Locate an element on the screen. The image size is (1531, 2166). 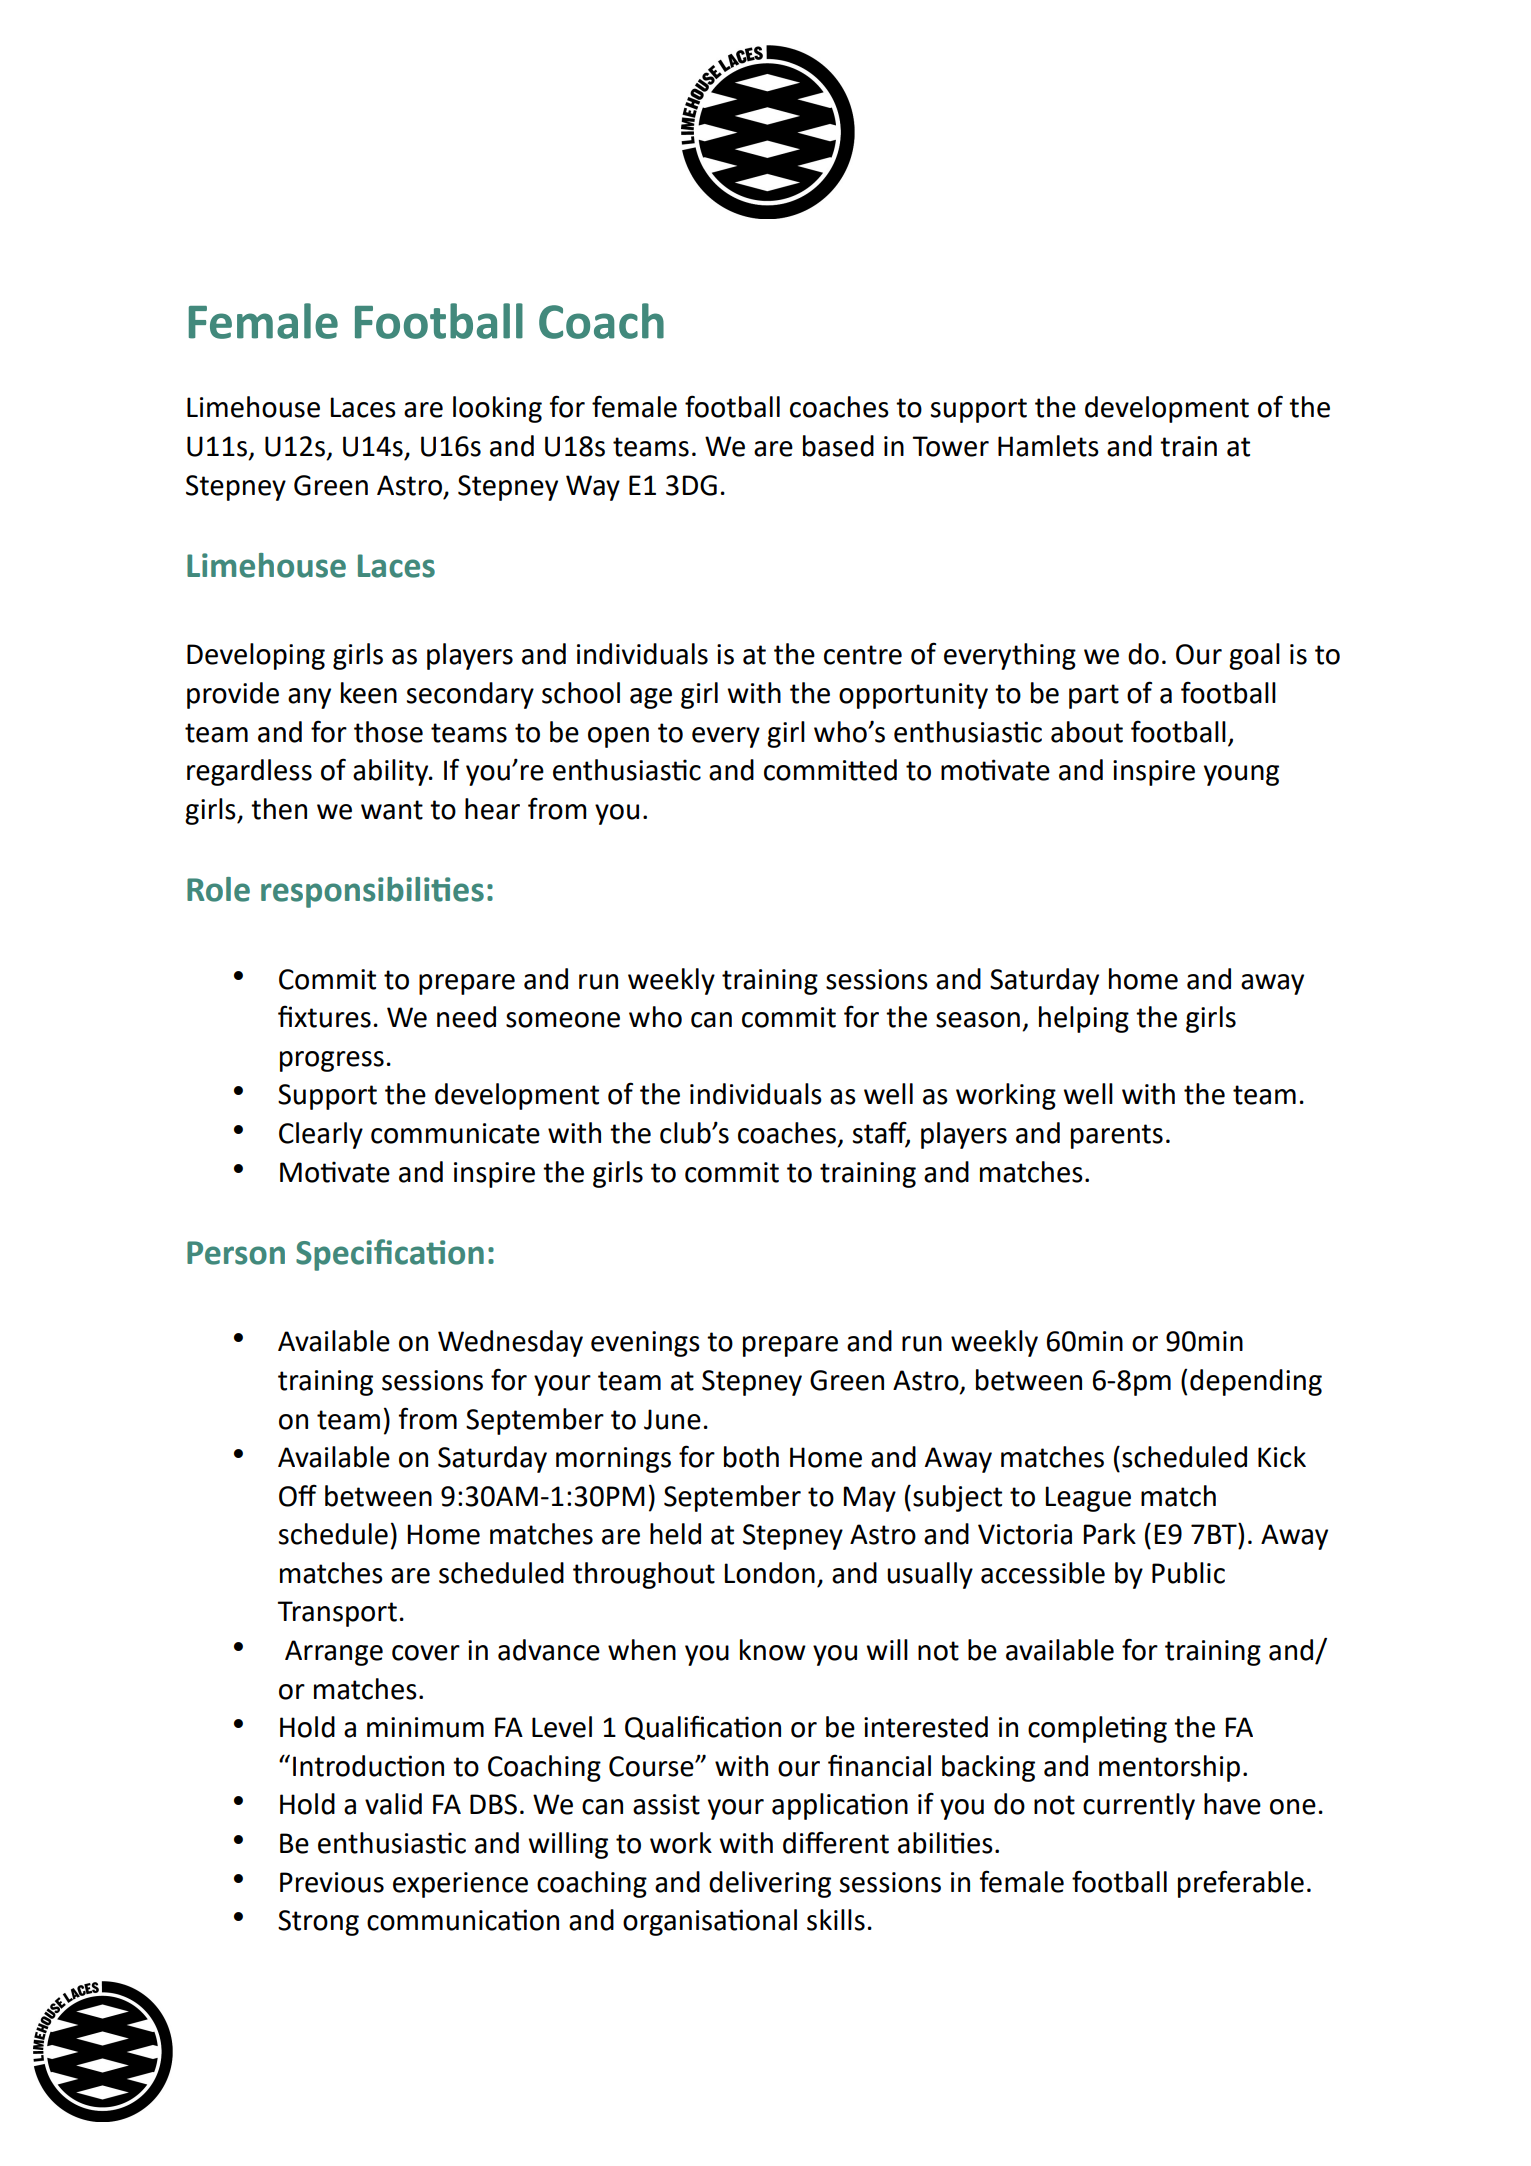
young is located at coordinates (1241, 775).
